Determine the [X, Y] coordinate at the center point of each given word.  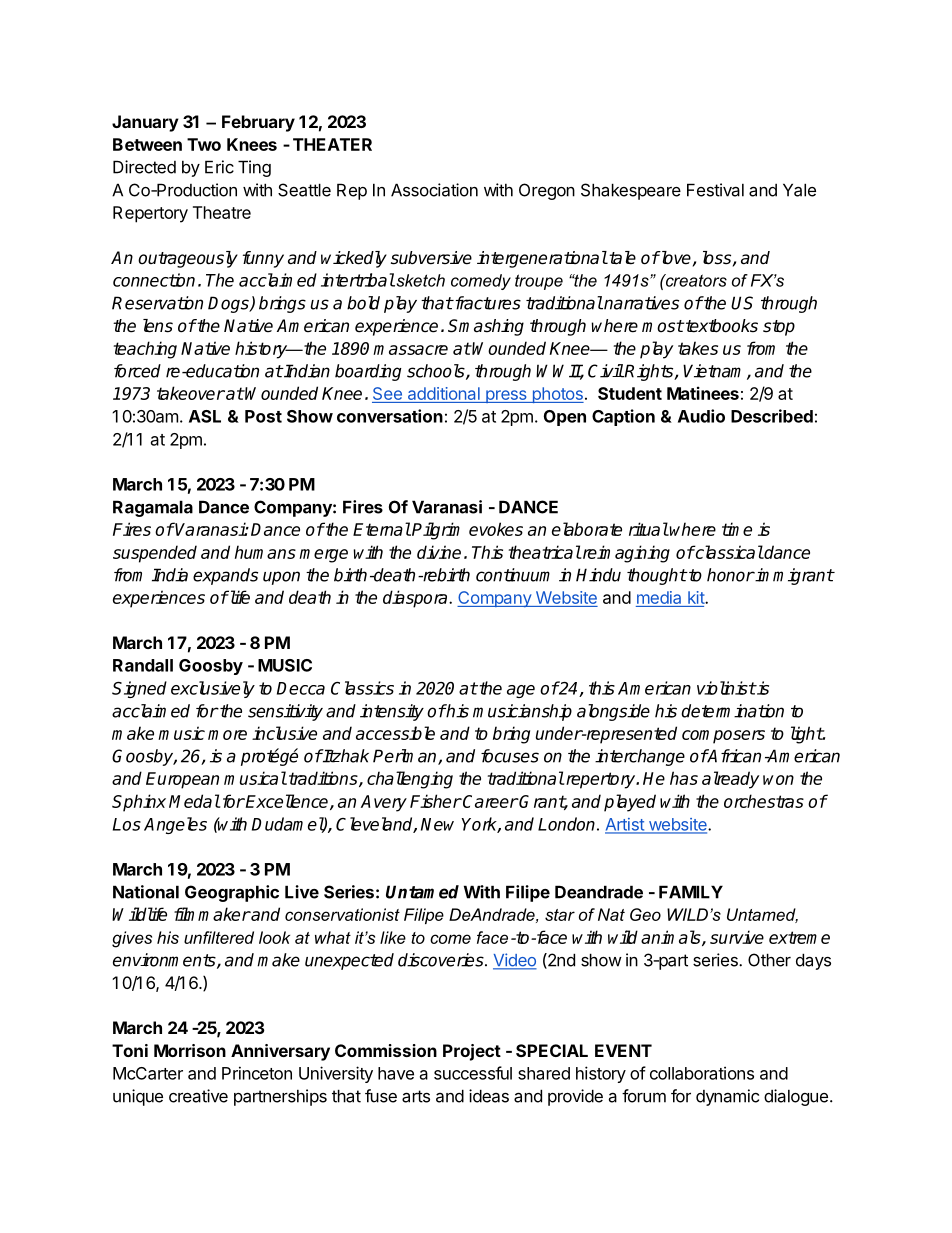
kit [697, 597]
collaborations [702, 1073]
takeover [191, 393]
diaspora [416, 599]
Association [434, 190]
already [730, 780]
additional [443, 395]
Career [489, 801]
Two [204, 144]
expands [225, 576]
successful [473, 1073]
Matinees [703, 393]
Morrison [190, 1050]
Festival [715, 190]
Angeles [175, 825]
